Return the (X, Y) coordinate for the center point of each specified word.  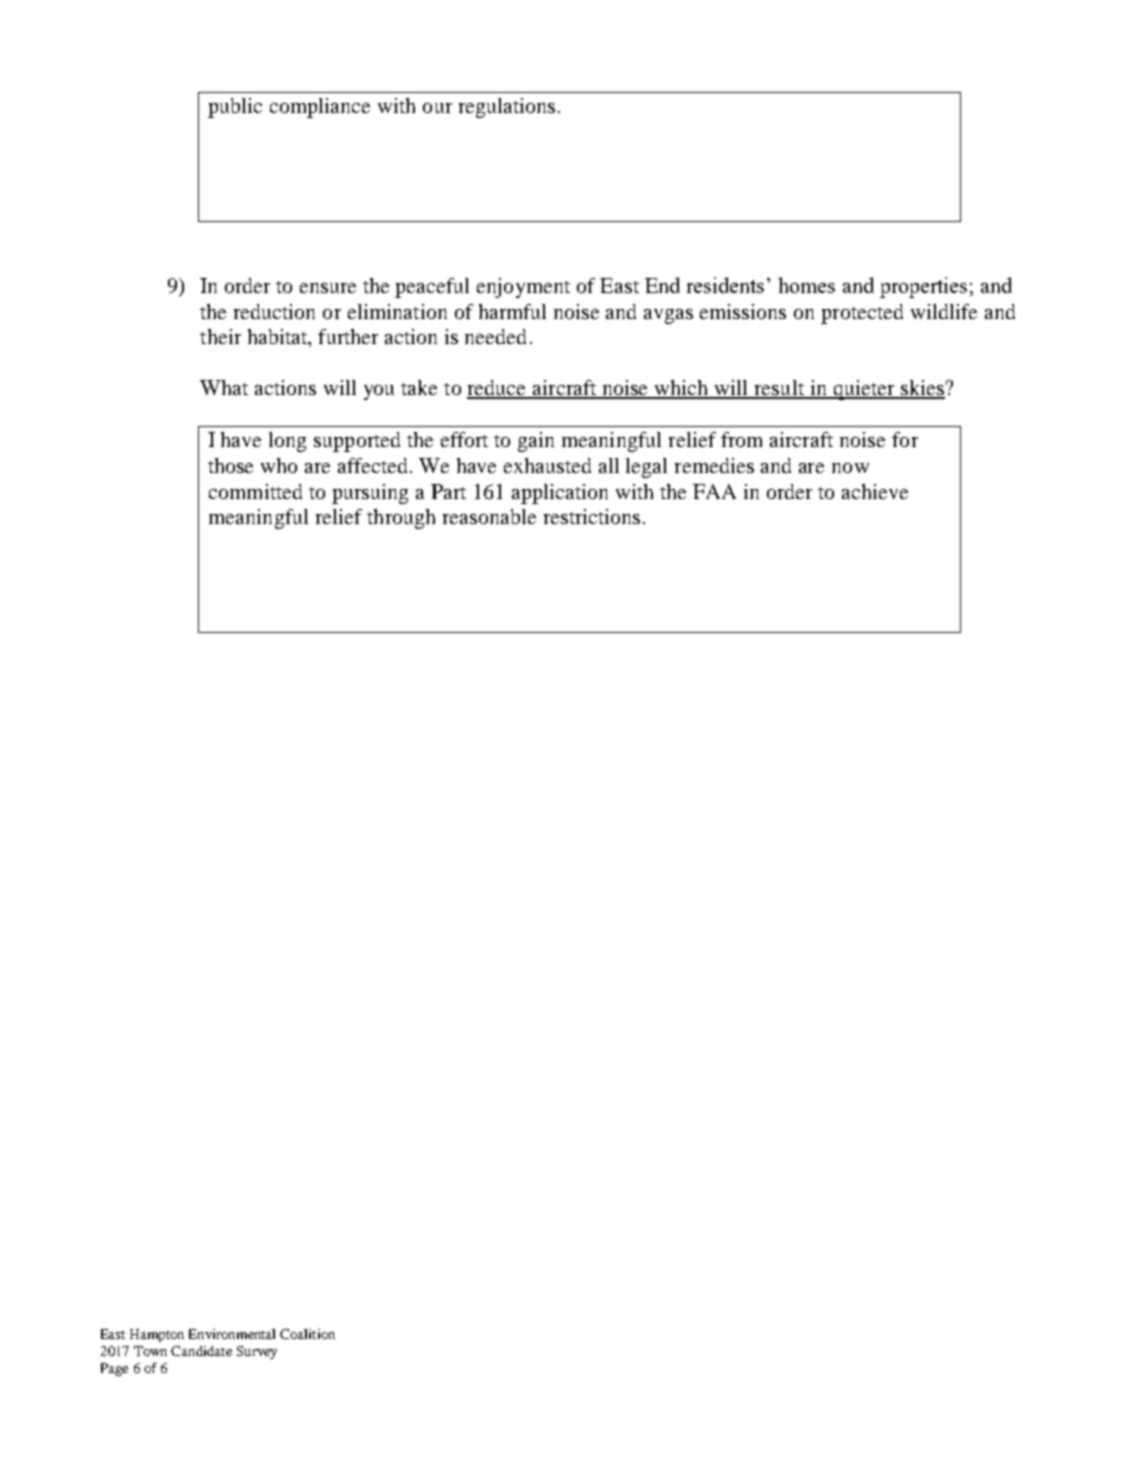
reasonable (489, 516)
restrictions (592, 516)
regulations (507, 108)
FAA (714, 491)
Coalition (307, 1334)
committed (255, 491)
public (235, 108)
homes (806, 285)
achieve (875, 491)
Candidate (201, 1351)
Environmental (232, 1334)
